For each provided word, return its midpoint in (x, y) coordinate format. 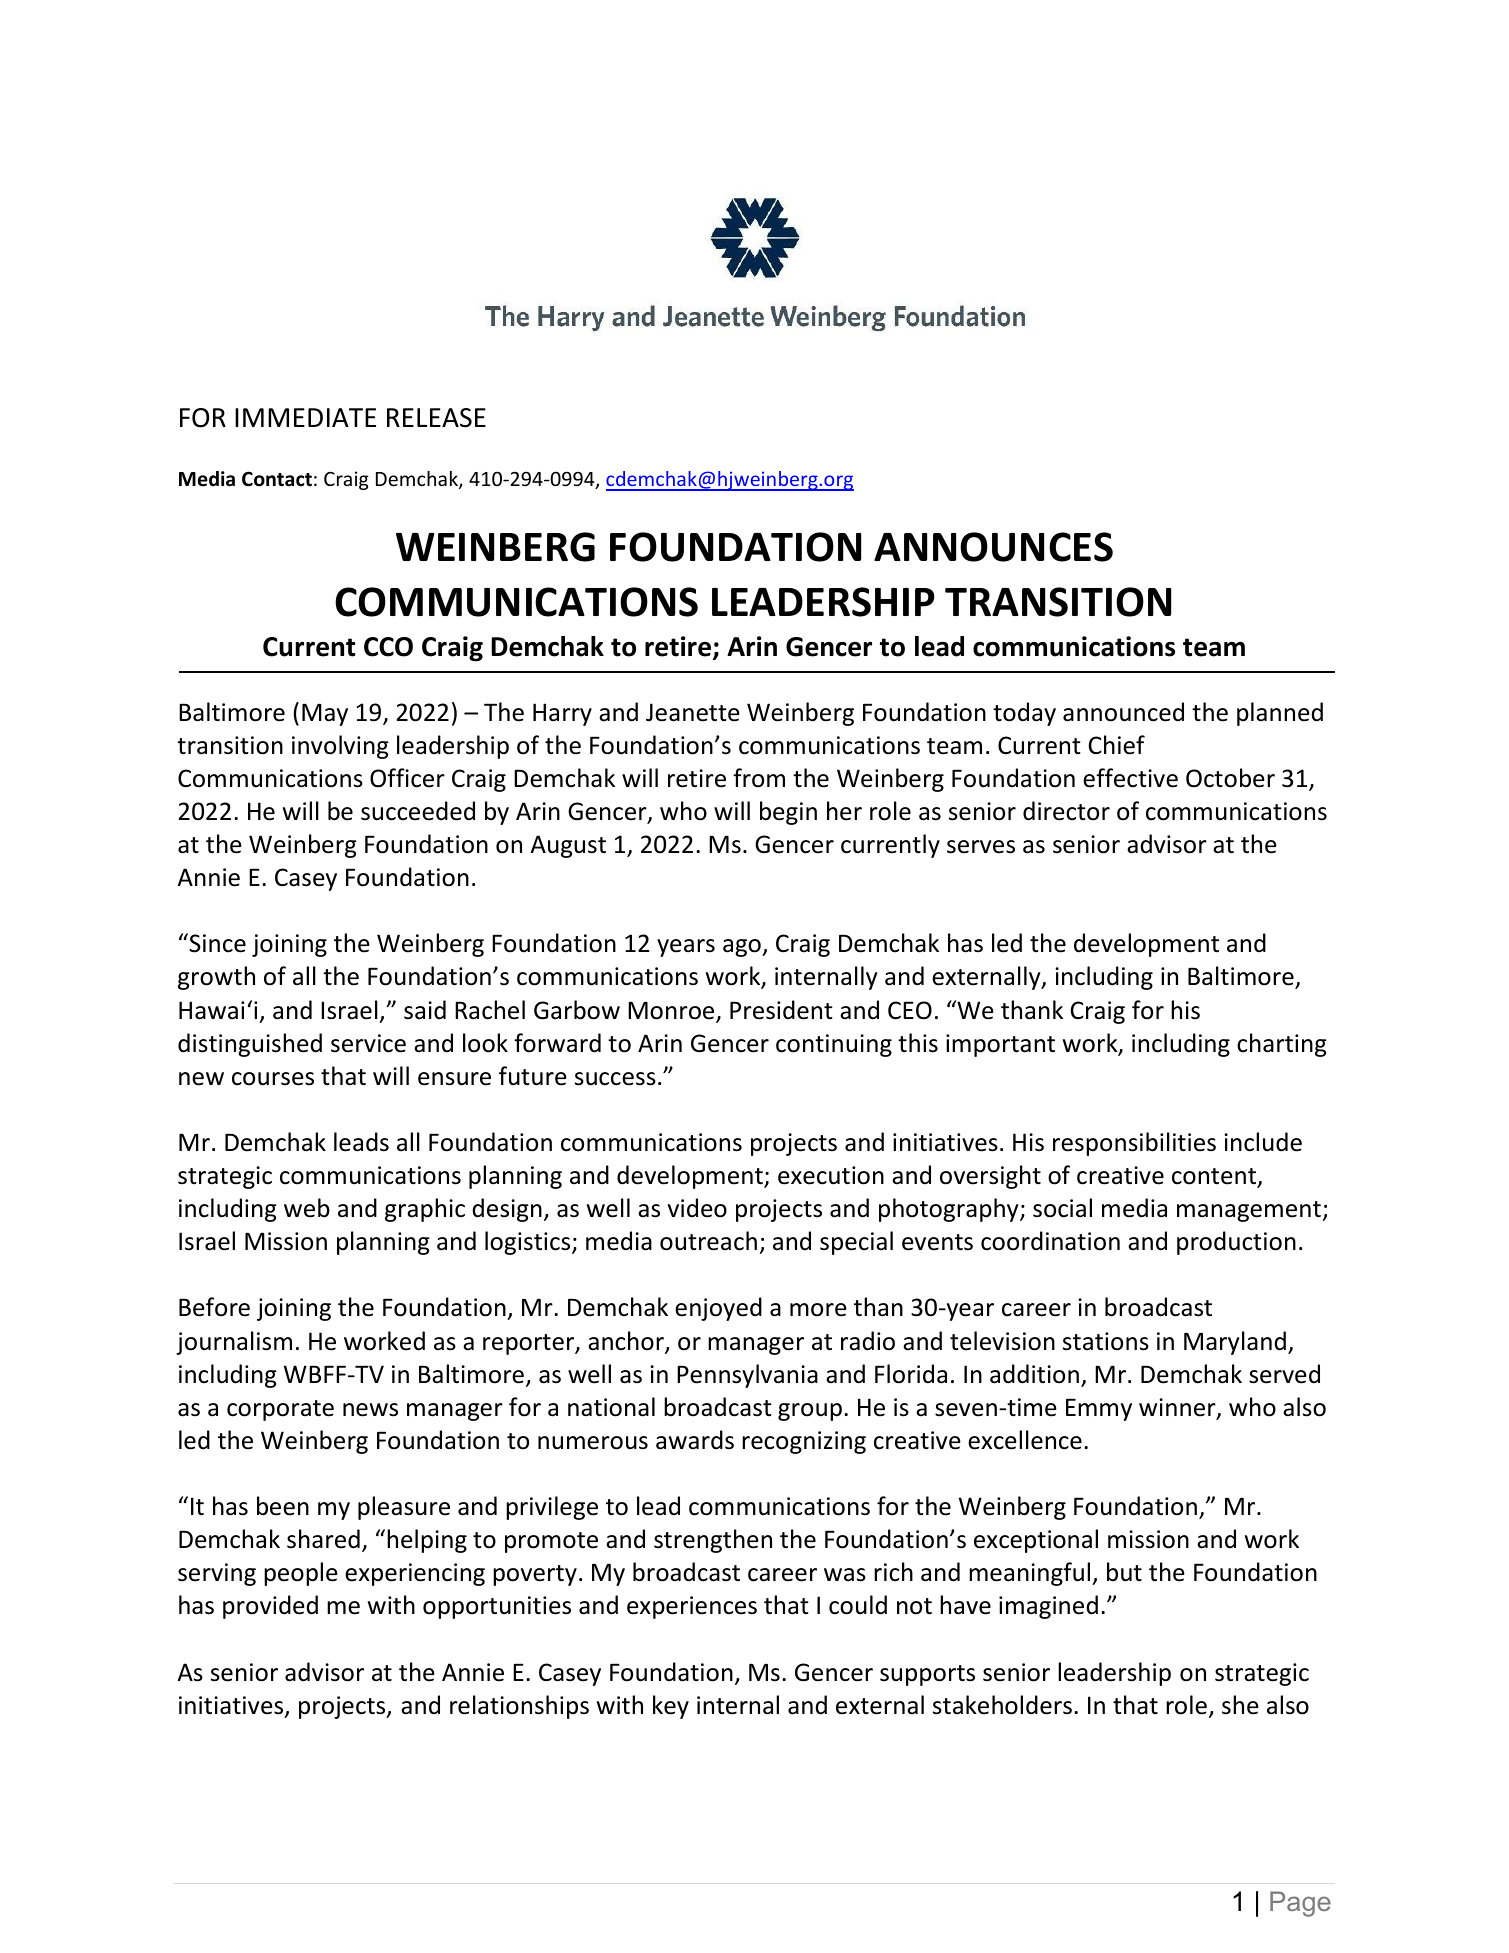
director (1066, 811)
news (370, 1410)
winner (1178, 1408)
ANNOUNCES (993, 547)
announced (1123, 712)
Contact (277, 479)
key (671, 1707)
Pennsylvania (747, 1376)
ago (743, 948)
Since (216, 943)
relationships (519, 1707)
